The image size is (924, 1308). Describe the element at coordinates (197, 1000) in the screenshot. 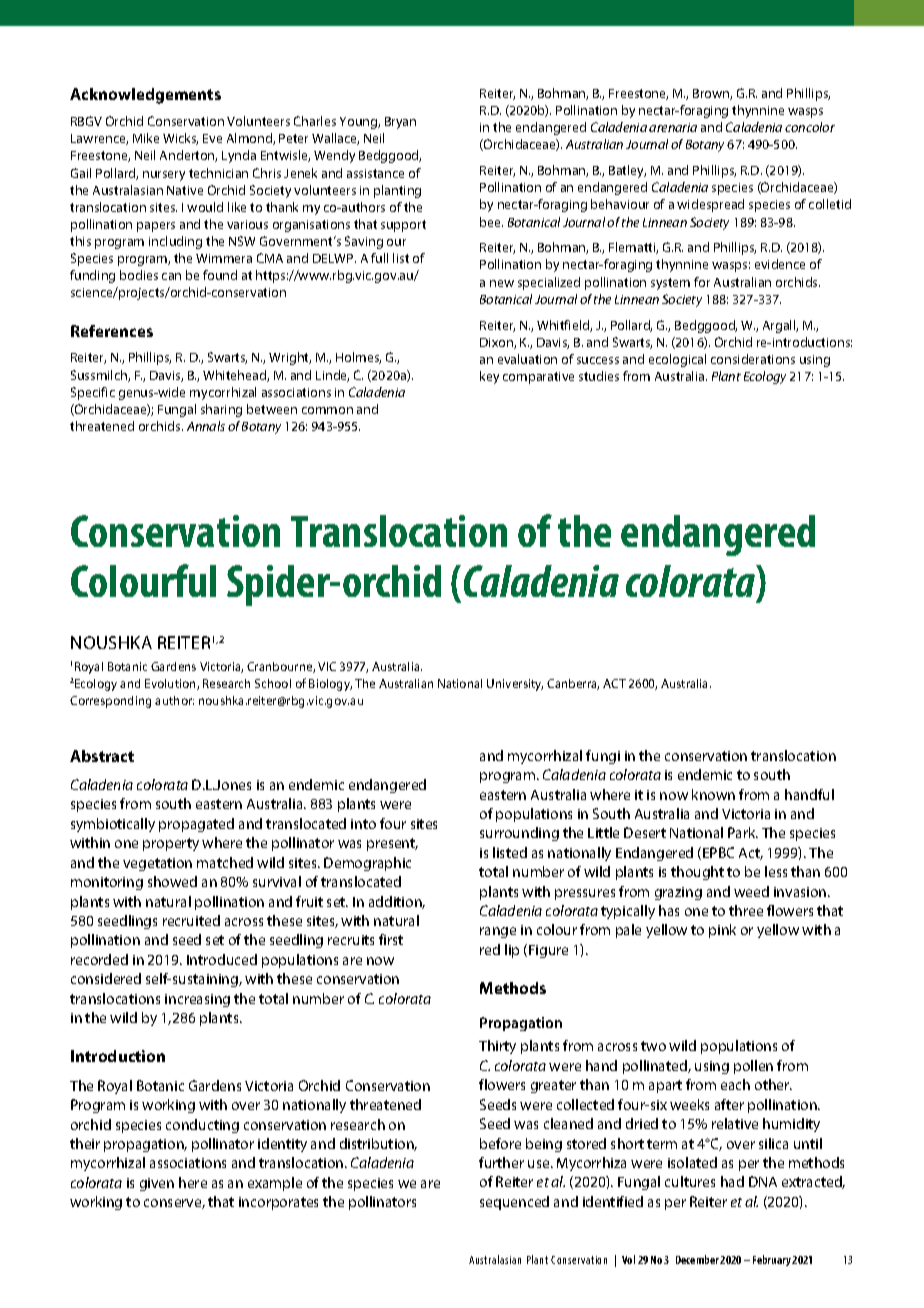

I see `increasing` at that location.
